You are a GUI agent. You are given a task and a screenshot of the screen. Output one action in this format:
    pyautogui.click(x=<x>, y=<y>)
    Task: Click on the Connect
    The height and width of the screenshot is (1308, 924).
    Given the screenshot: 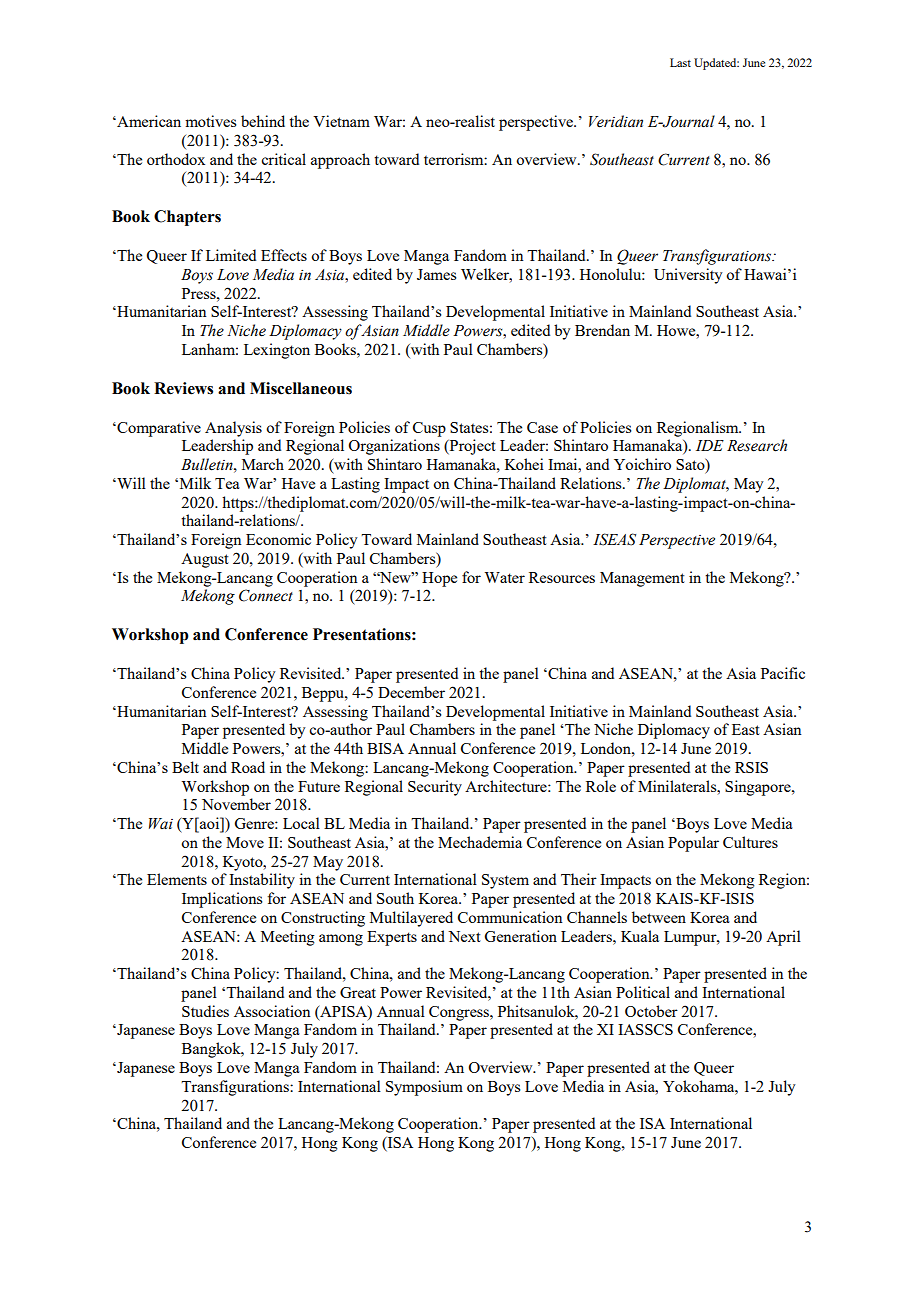 What is the action you would take?
    pyautogui.click(x=266, y=595)
